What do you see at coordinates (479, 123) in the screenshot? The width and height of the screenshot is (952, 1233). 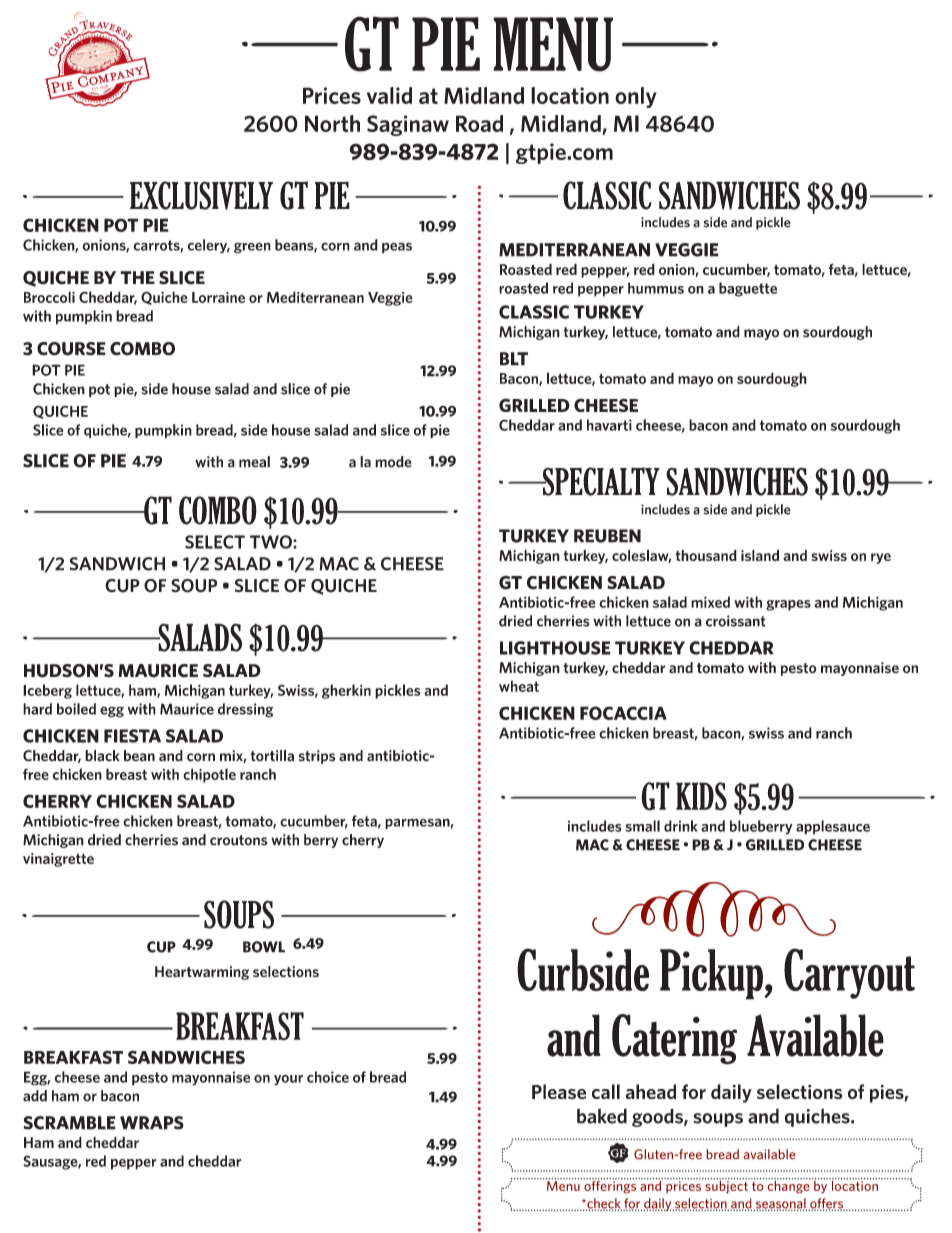 I see `Road` at bounding box center [479, 123].
